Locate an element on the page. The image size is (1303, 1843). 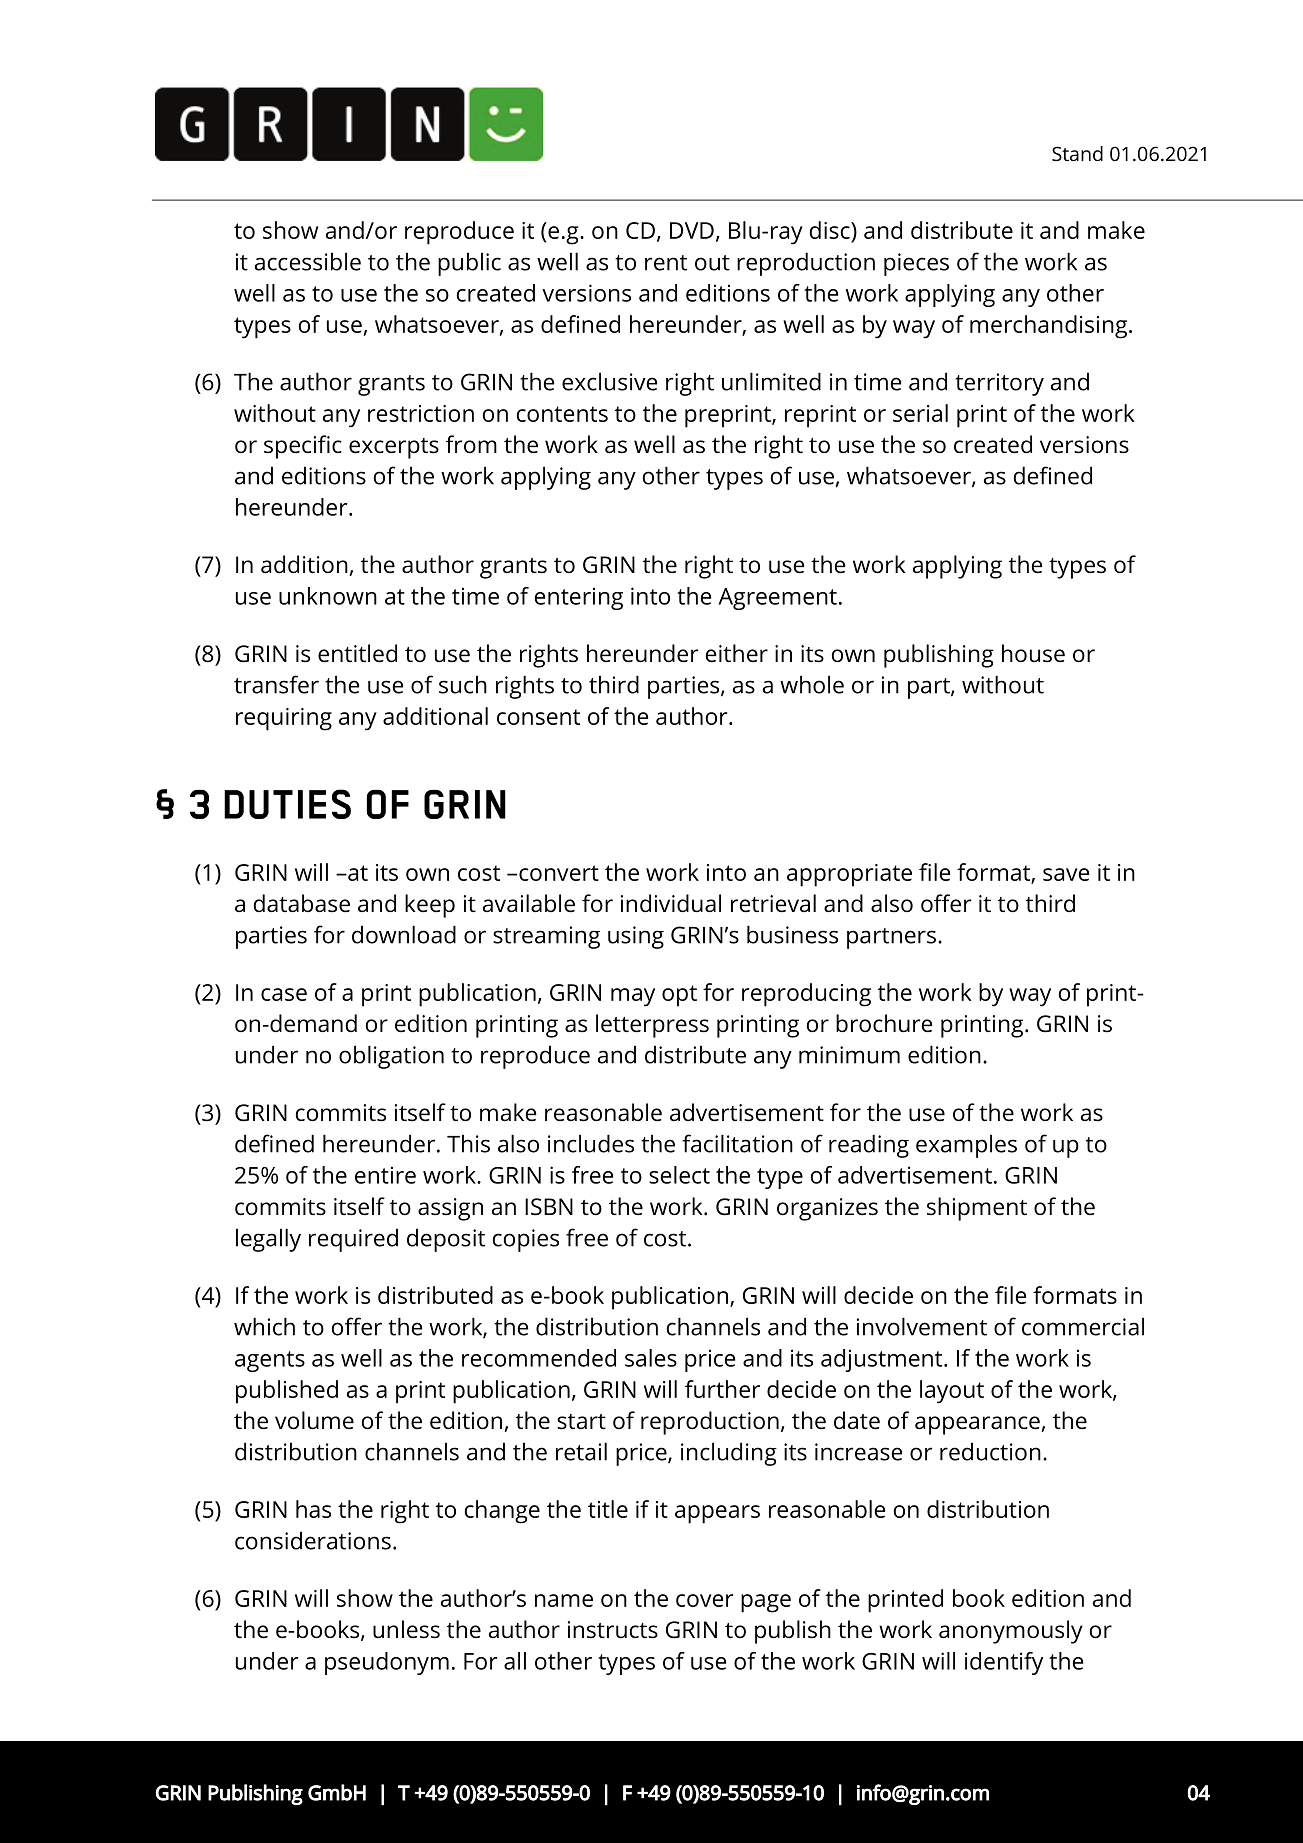
unless is located at coordinates (406, 1629).
